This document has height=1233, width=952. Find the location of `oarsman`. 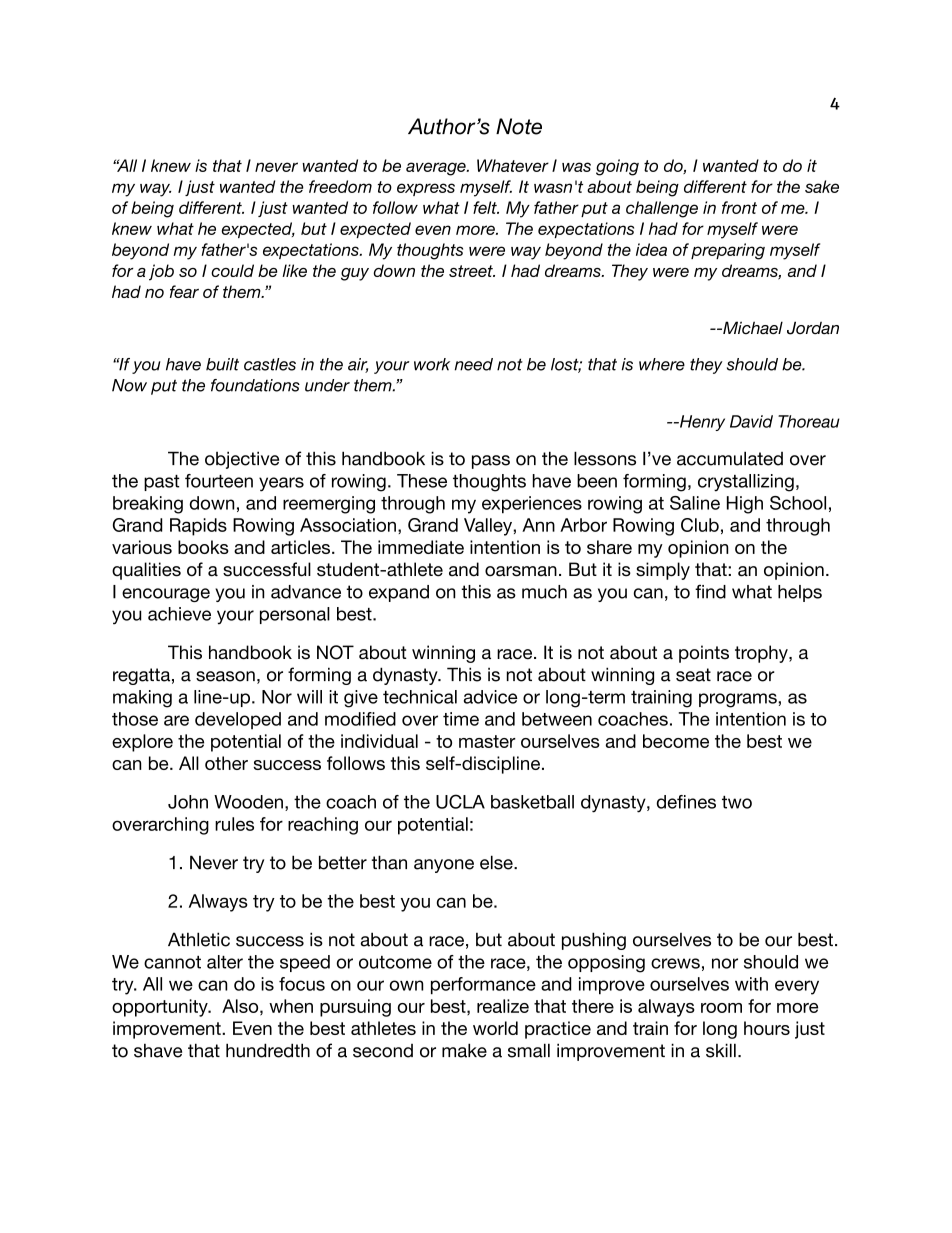

oarsman is located at coordinates (521, 571).
